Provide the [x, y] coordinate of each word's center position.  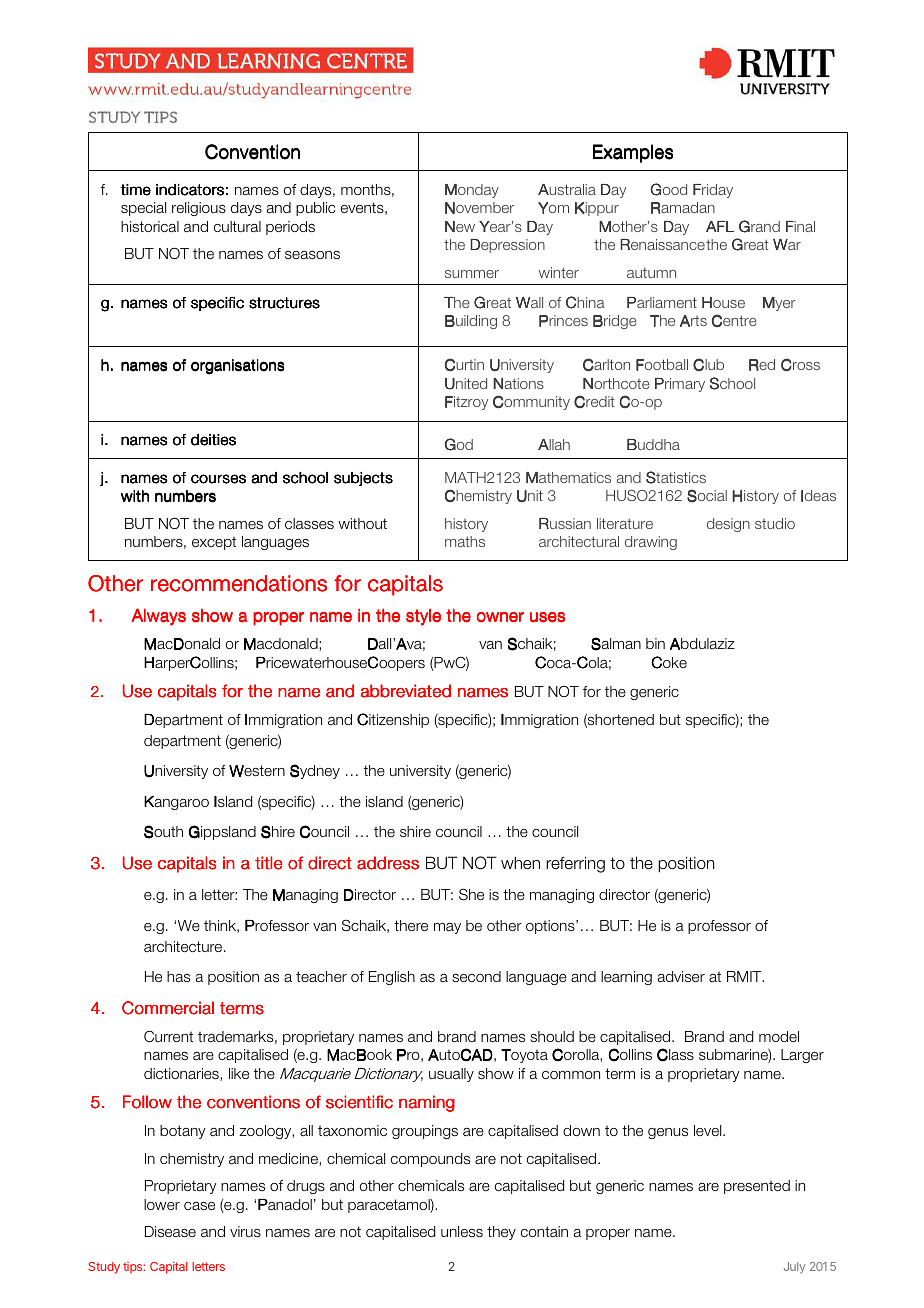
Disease [170, 1231]
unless [462, 1231]
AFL [720, 226]
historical [150, 226]
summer [472, 274]
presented [757, 1187]
